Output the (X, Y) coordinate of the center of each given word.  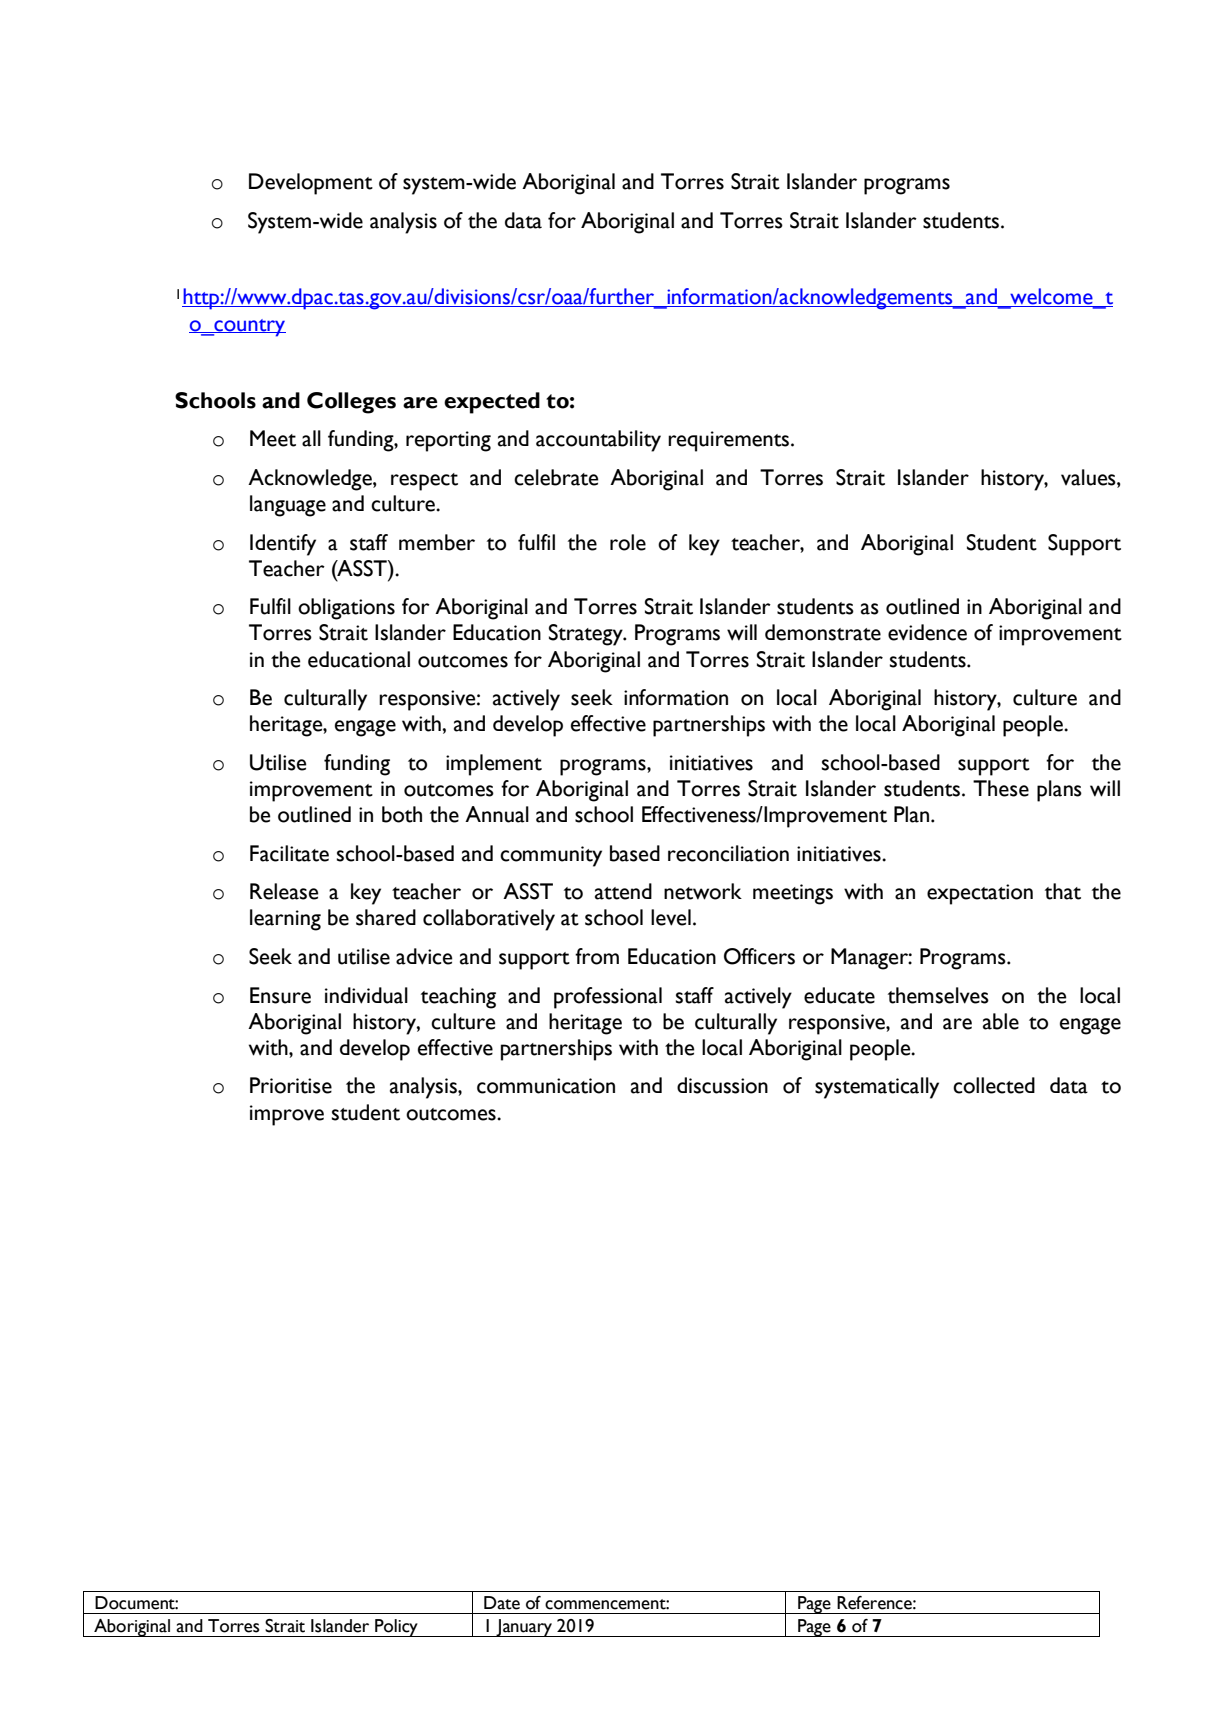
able (1001, 1021)
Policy (396, 1628)
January (524, 1628)
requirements (730, 441)
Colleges (351, 403)
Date (502, 1603)
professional (608, 998)
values (1089, 477)
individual (366, 995)
